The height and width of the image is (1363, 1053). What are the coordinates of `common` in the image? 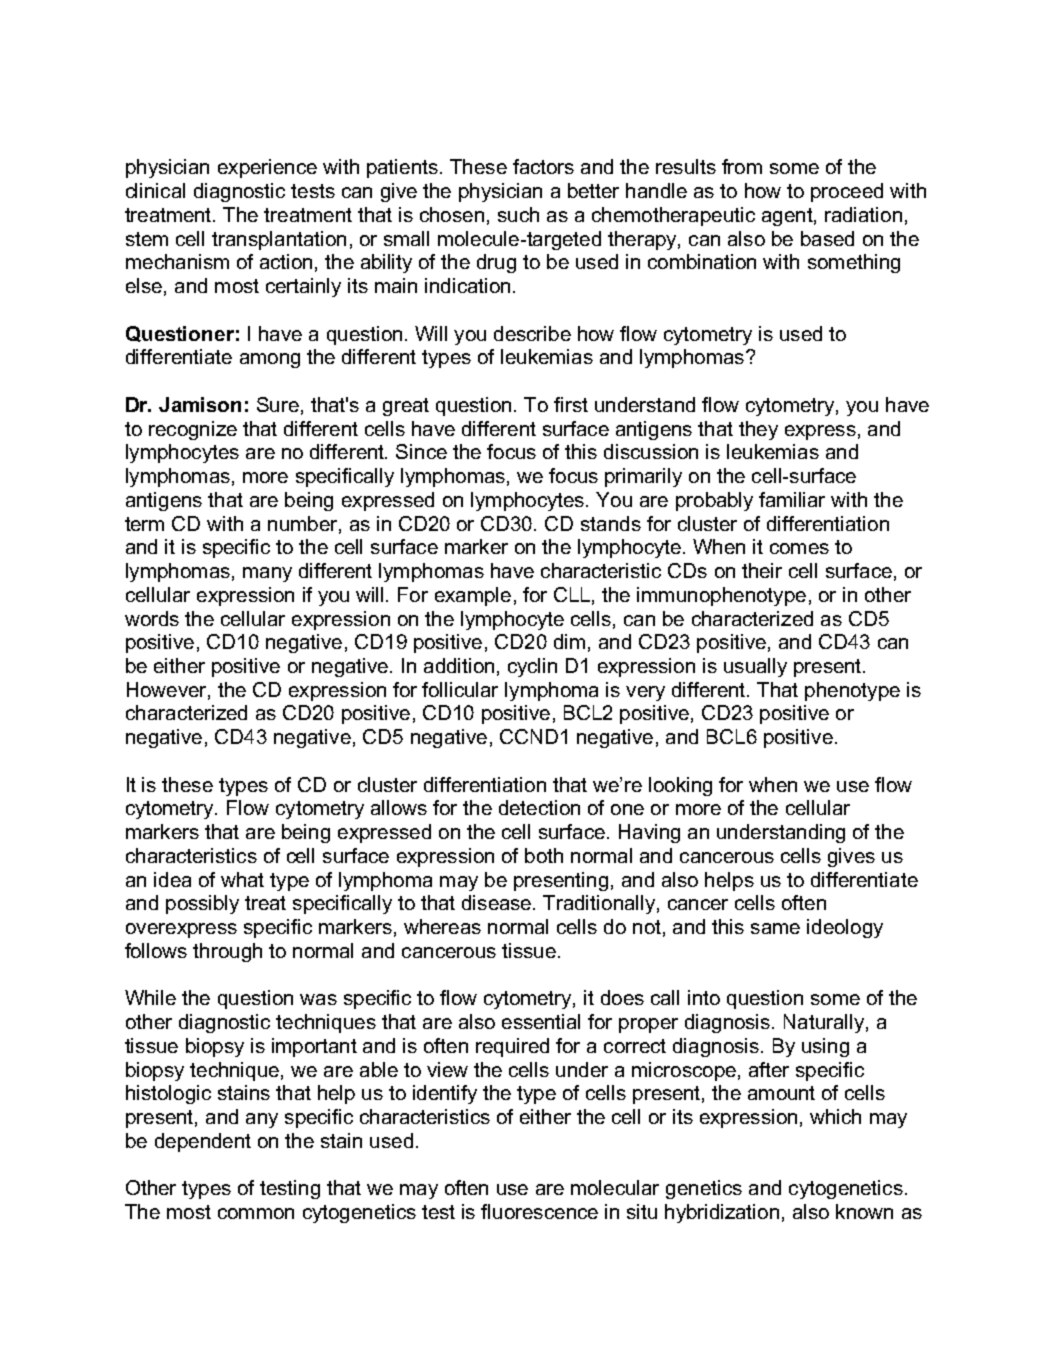 It's located at (256, 1213).
